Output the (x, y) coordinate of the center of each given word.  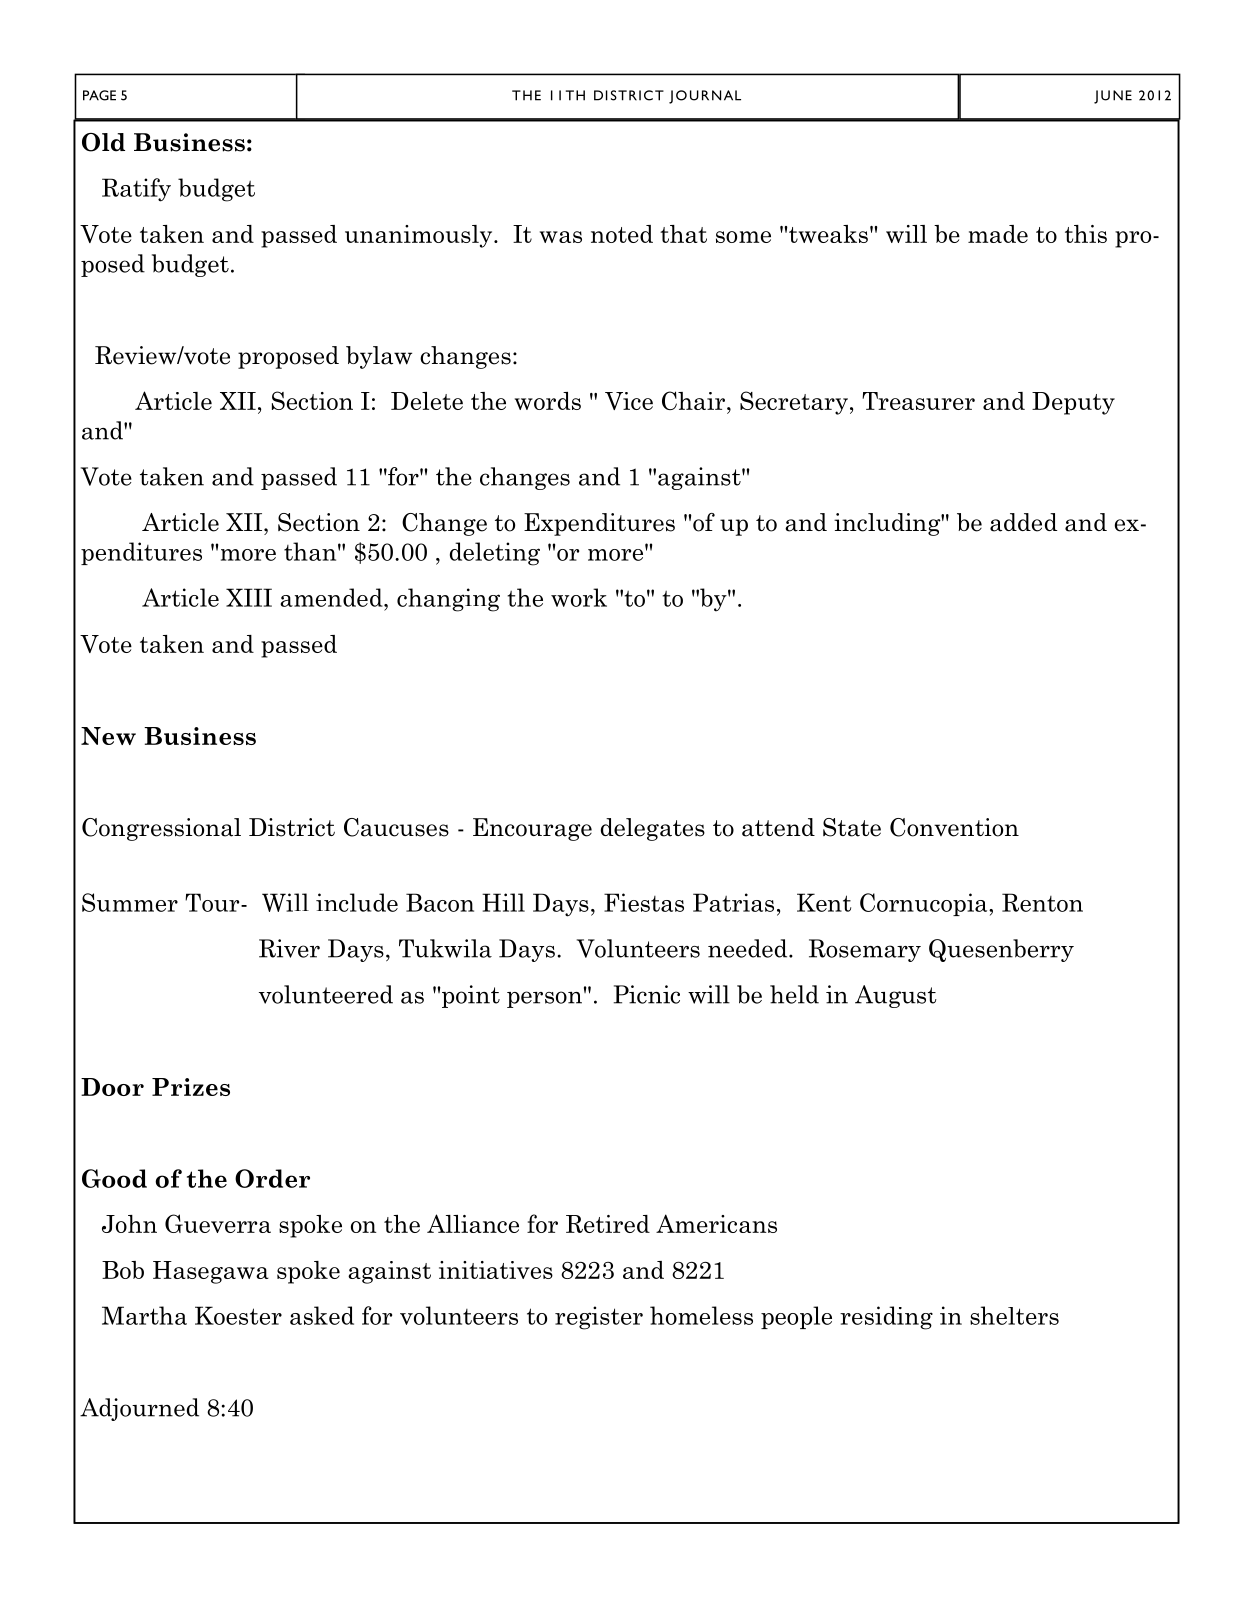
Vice (629, 401)
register (599, 1318)
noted (622, 234)
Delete (427, 401)
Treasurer (918, 401)
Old (103, 142)
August (896, 996)
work (579, 597)
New (108, 736)
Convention (954, 827)
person (544, 999)
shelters (1014, 1315)
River (289, 948)
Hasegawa (211, 1272)
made (998, 234)
